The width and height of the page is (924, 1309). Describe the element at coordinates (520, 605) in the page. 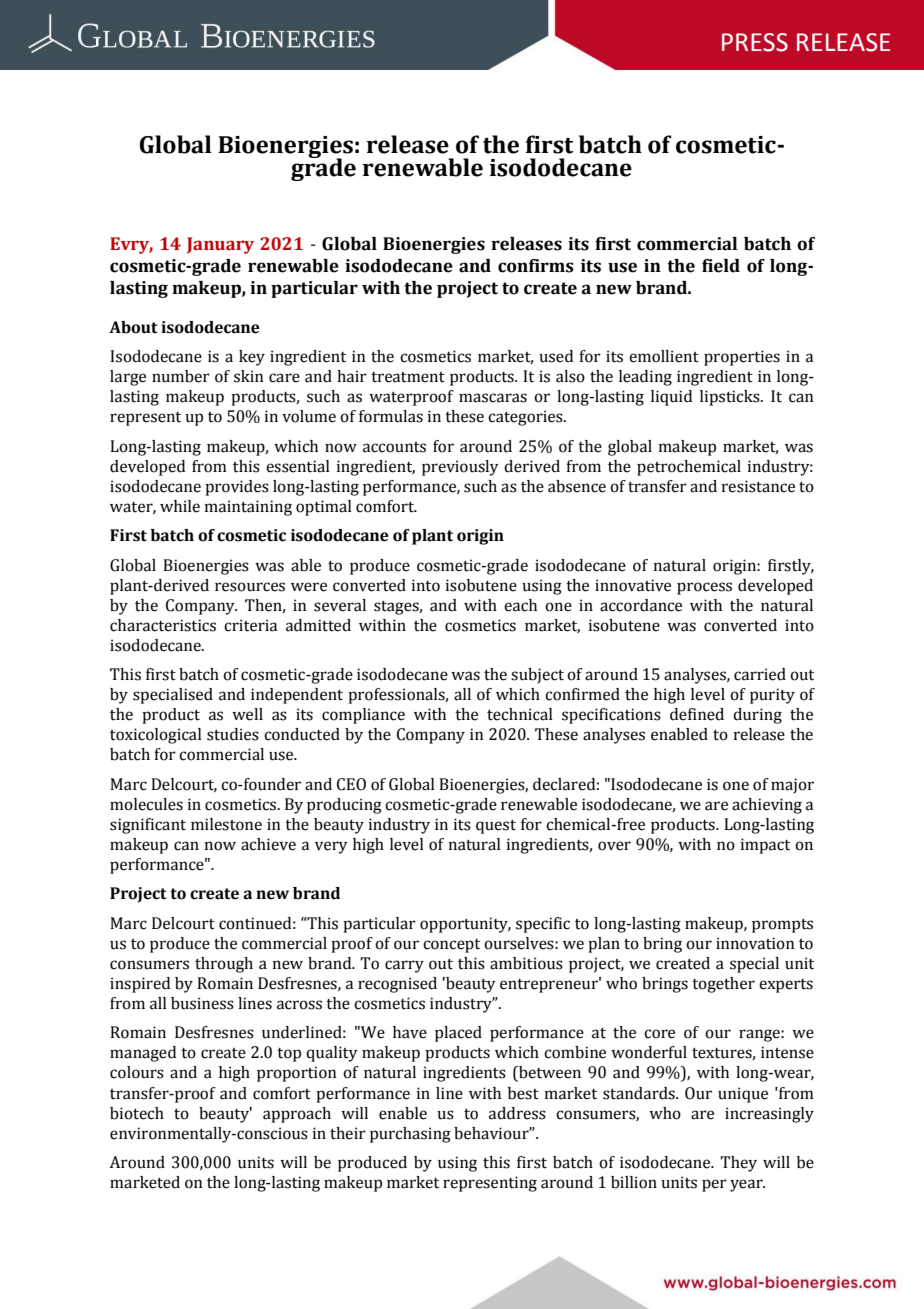

I see `each` at that location.
